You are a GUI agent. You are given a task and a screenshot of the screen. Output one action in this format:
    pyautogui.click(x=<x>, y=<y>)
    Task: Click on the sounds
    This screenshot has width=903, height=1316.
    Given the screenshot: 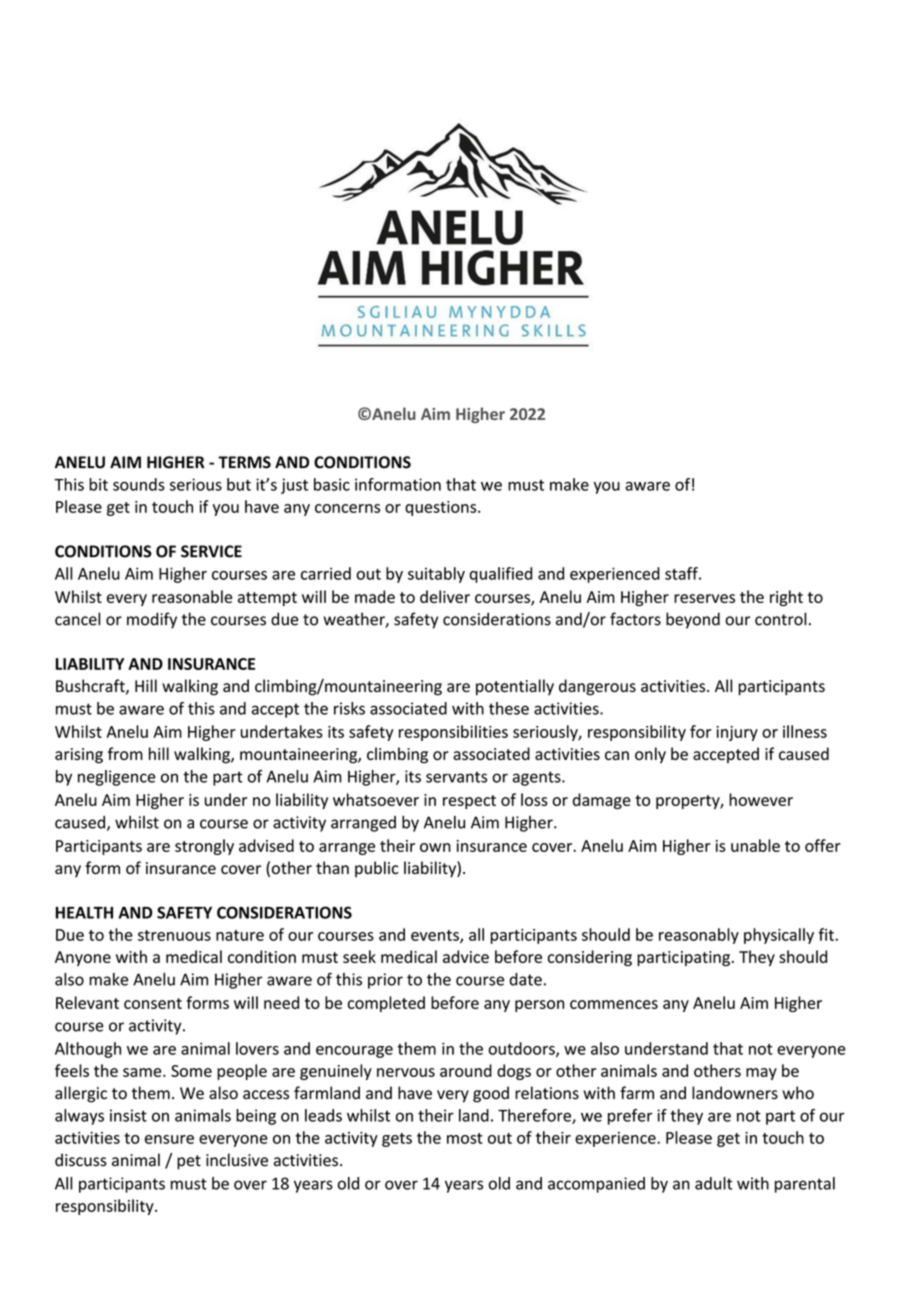 What is the action you would take?
    pyautogui.click(x=139, y=484)
